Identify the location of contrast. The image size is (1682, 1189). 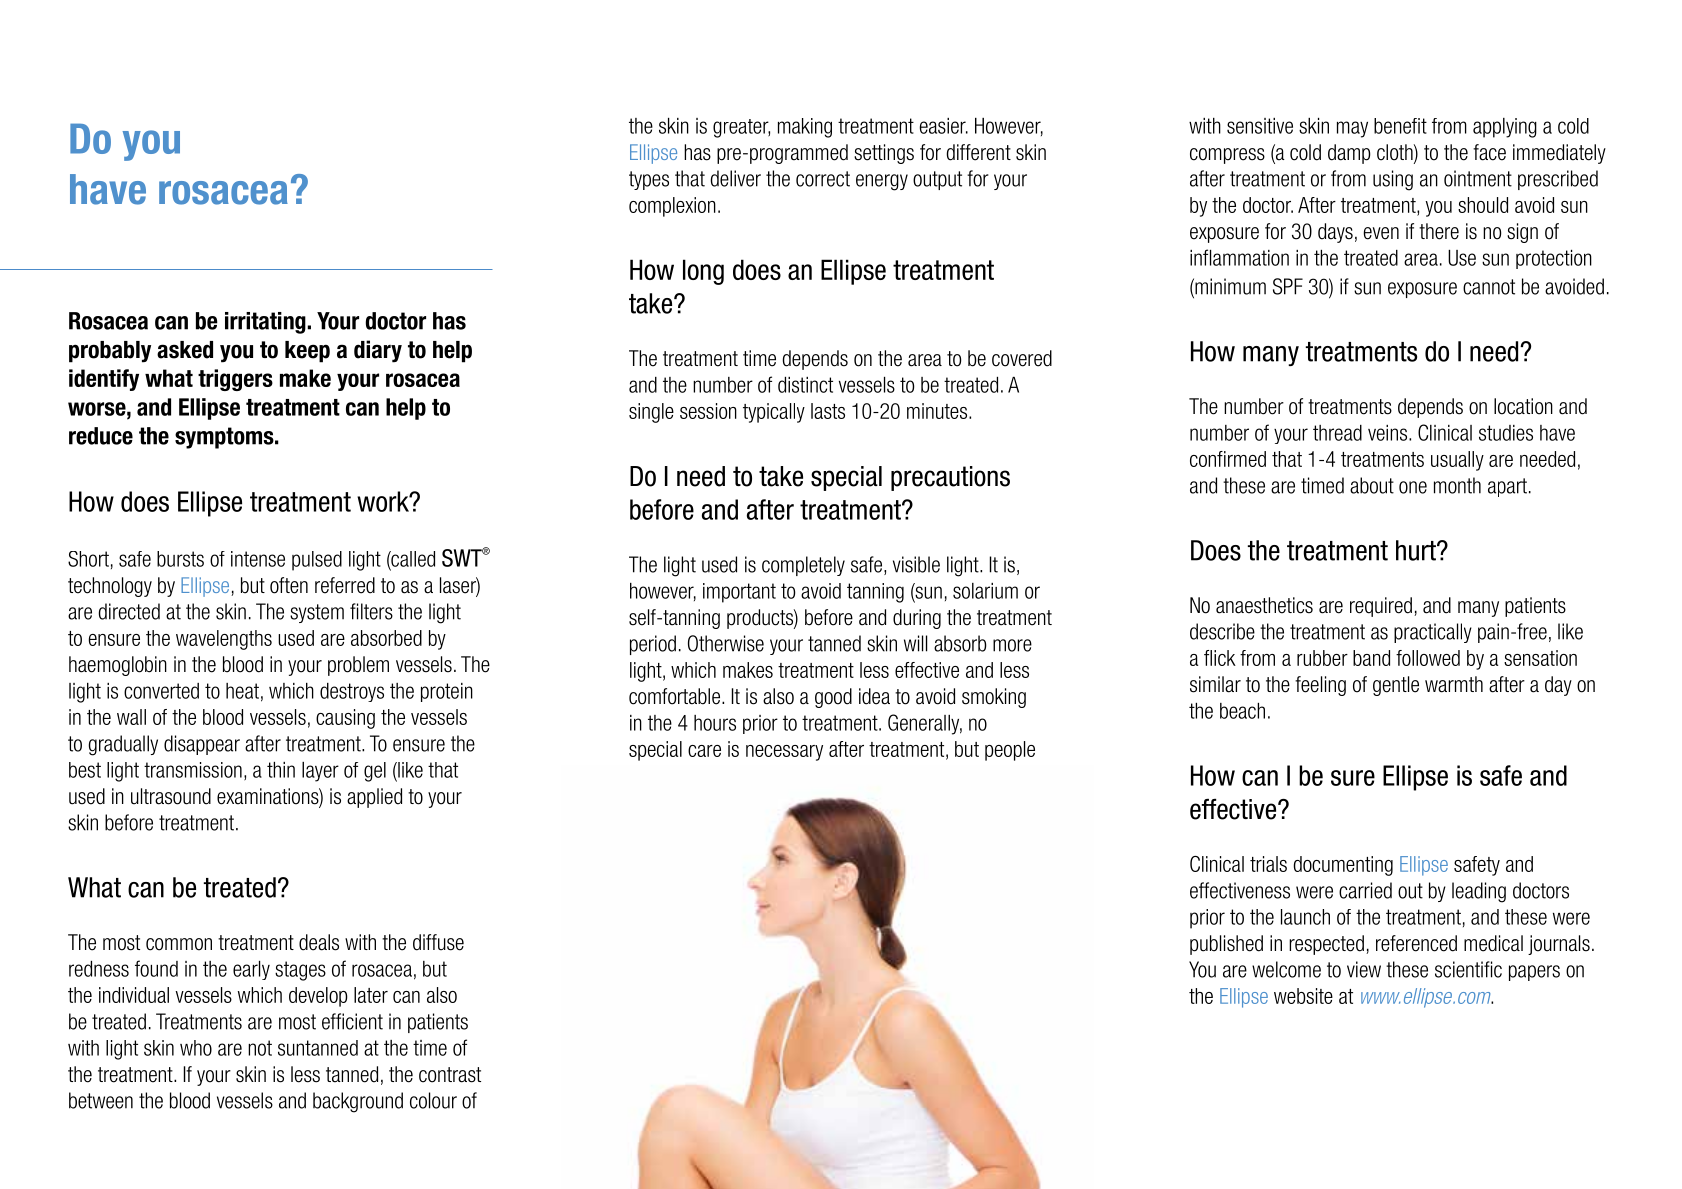
(450, 1075).
